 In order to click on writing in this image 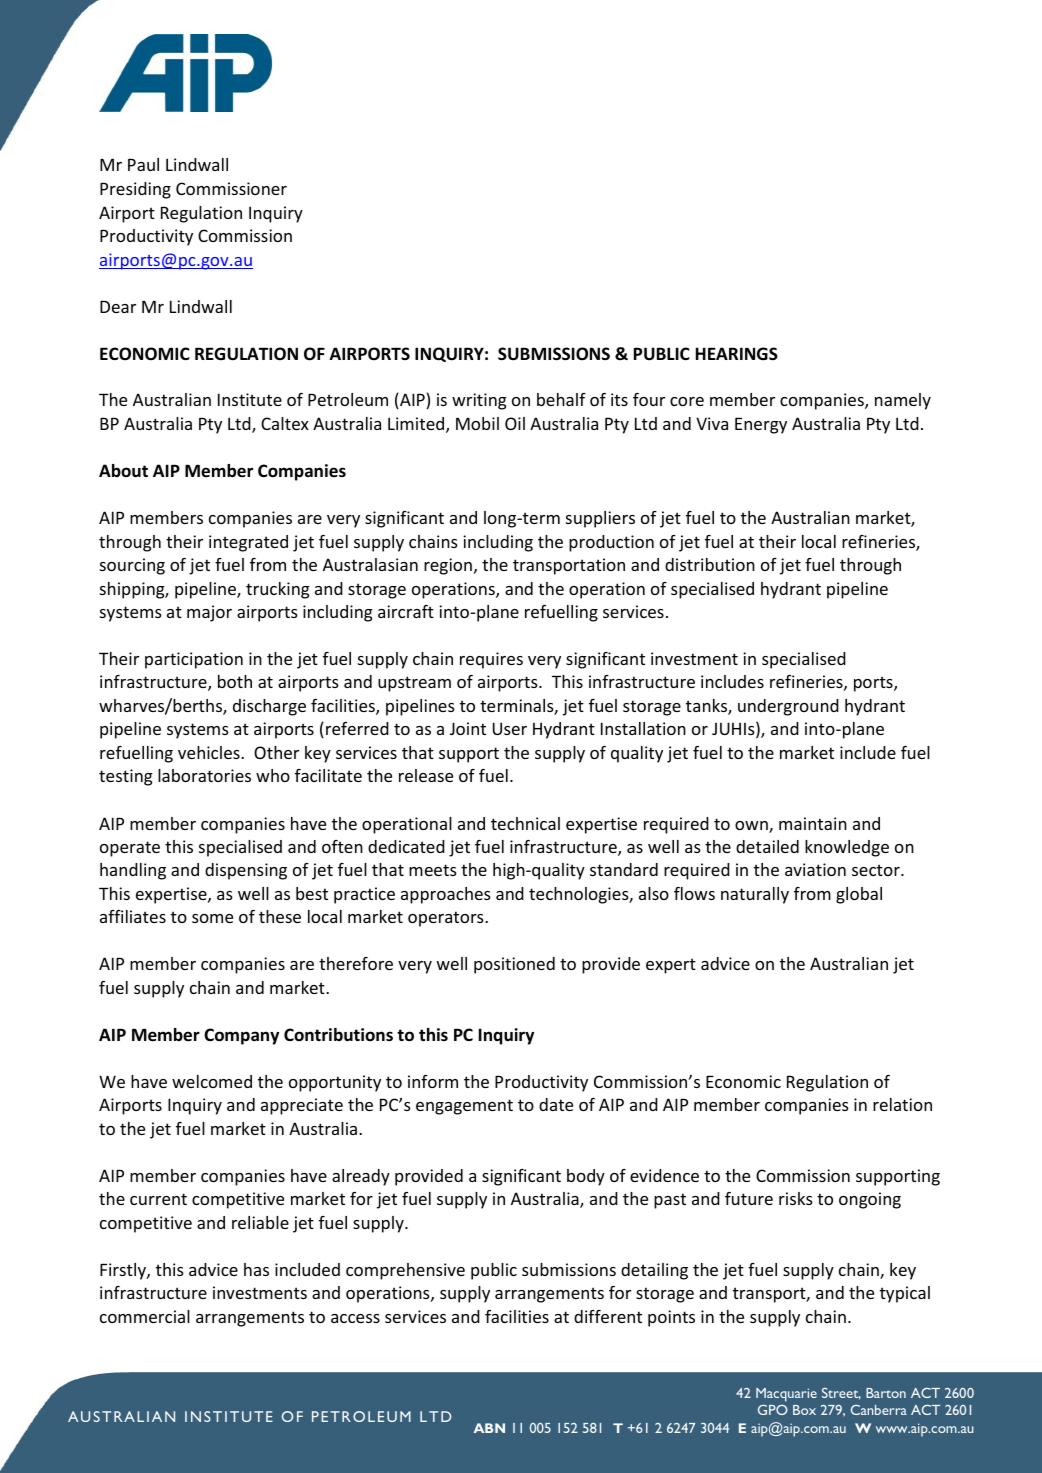, I will do `click(479, 401)`.
